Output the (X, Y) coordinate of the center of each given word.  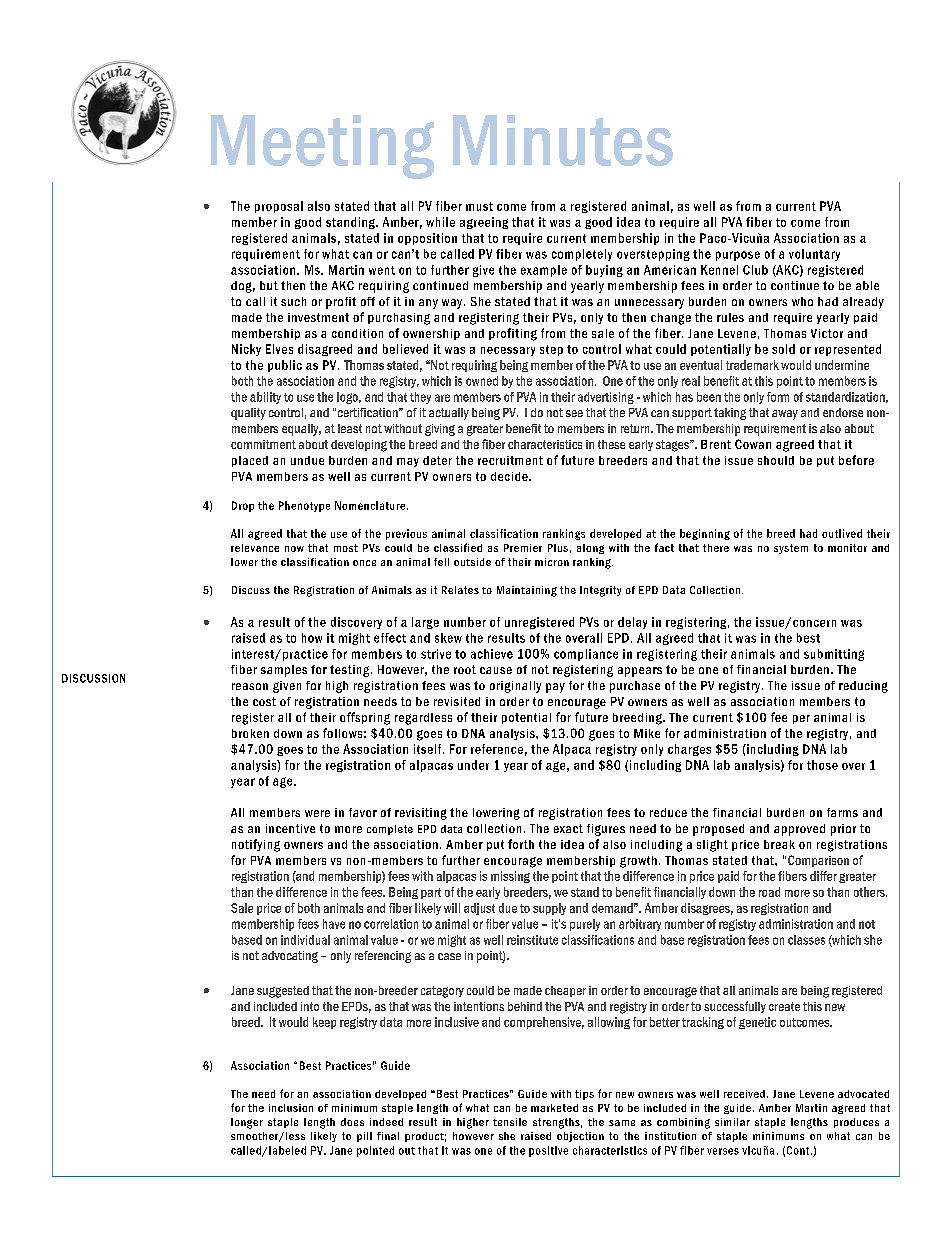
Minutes (563, 140)
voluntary (814, 255)
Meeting (322, 147)
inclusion (291, 1108)
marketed (554, 1108)
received (744, 1094)
